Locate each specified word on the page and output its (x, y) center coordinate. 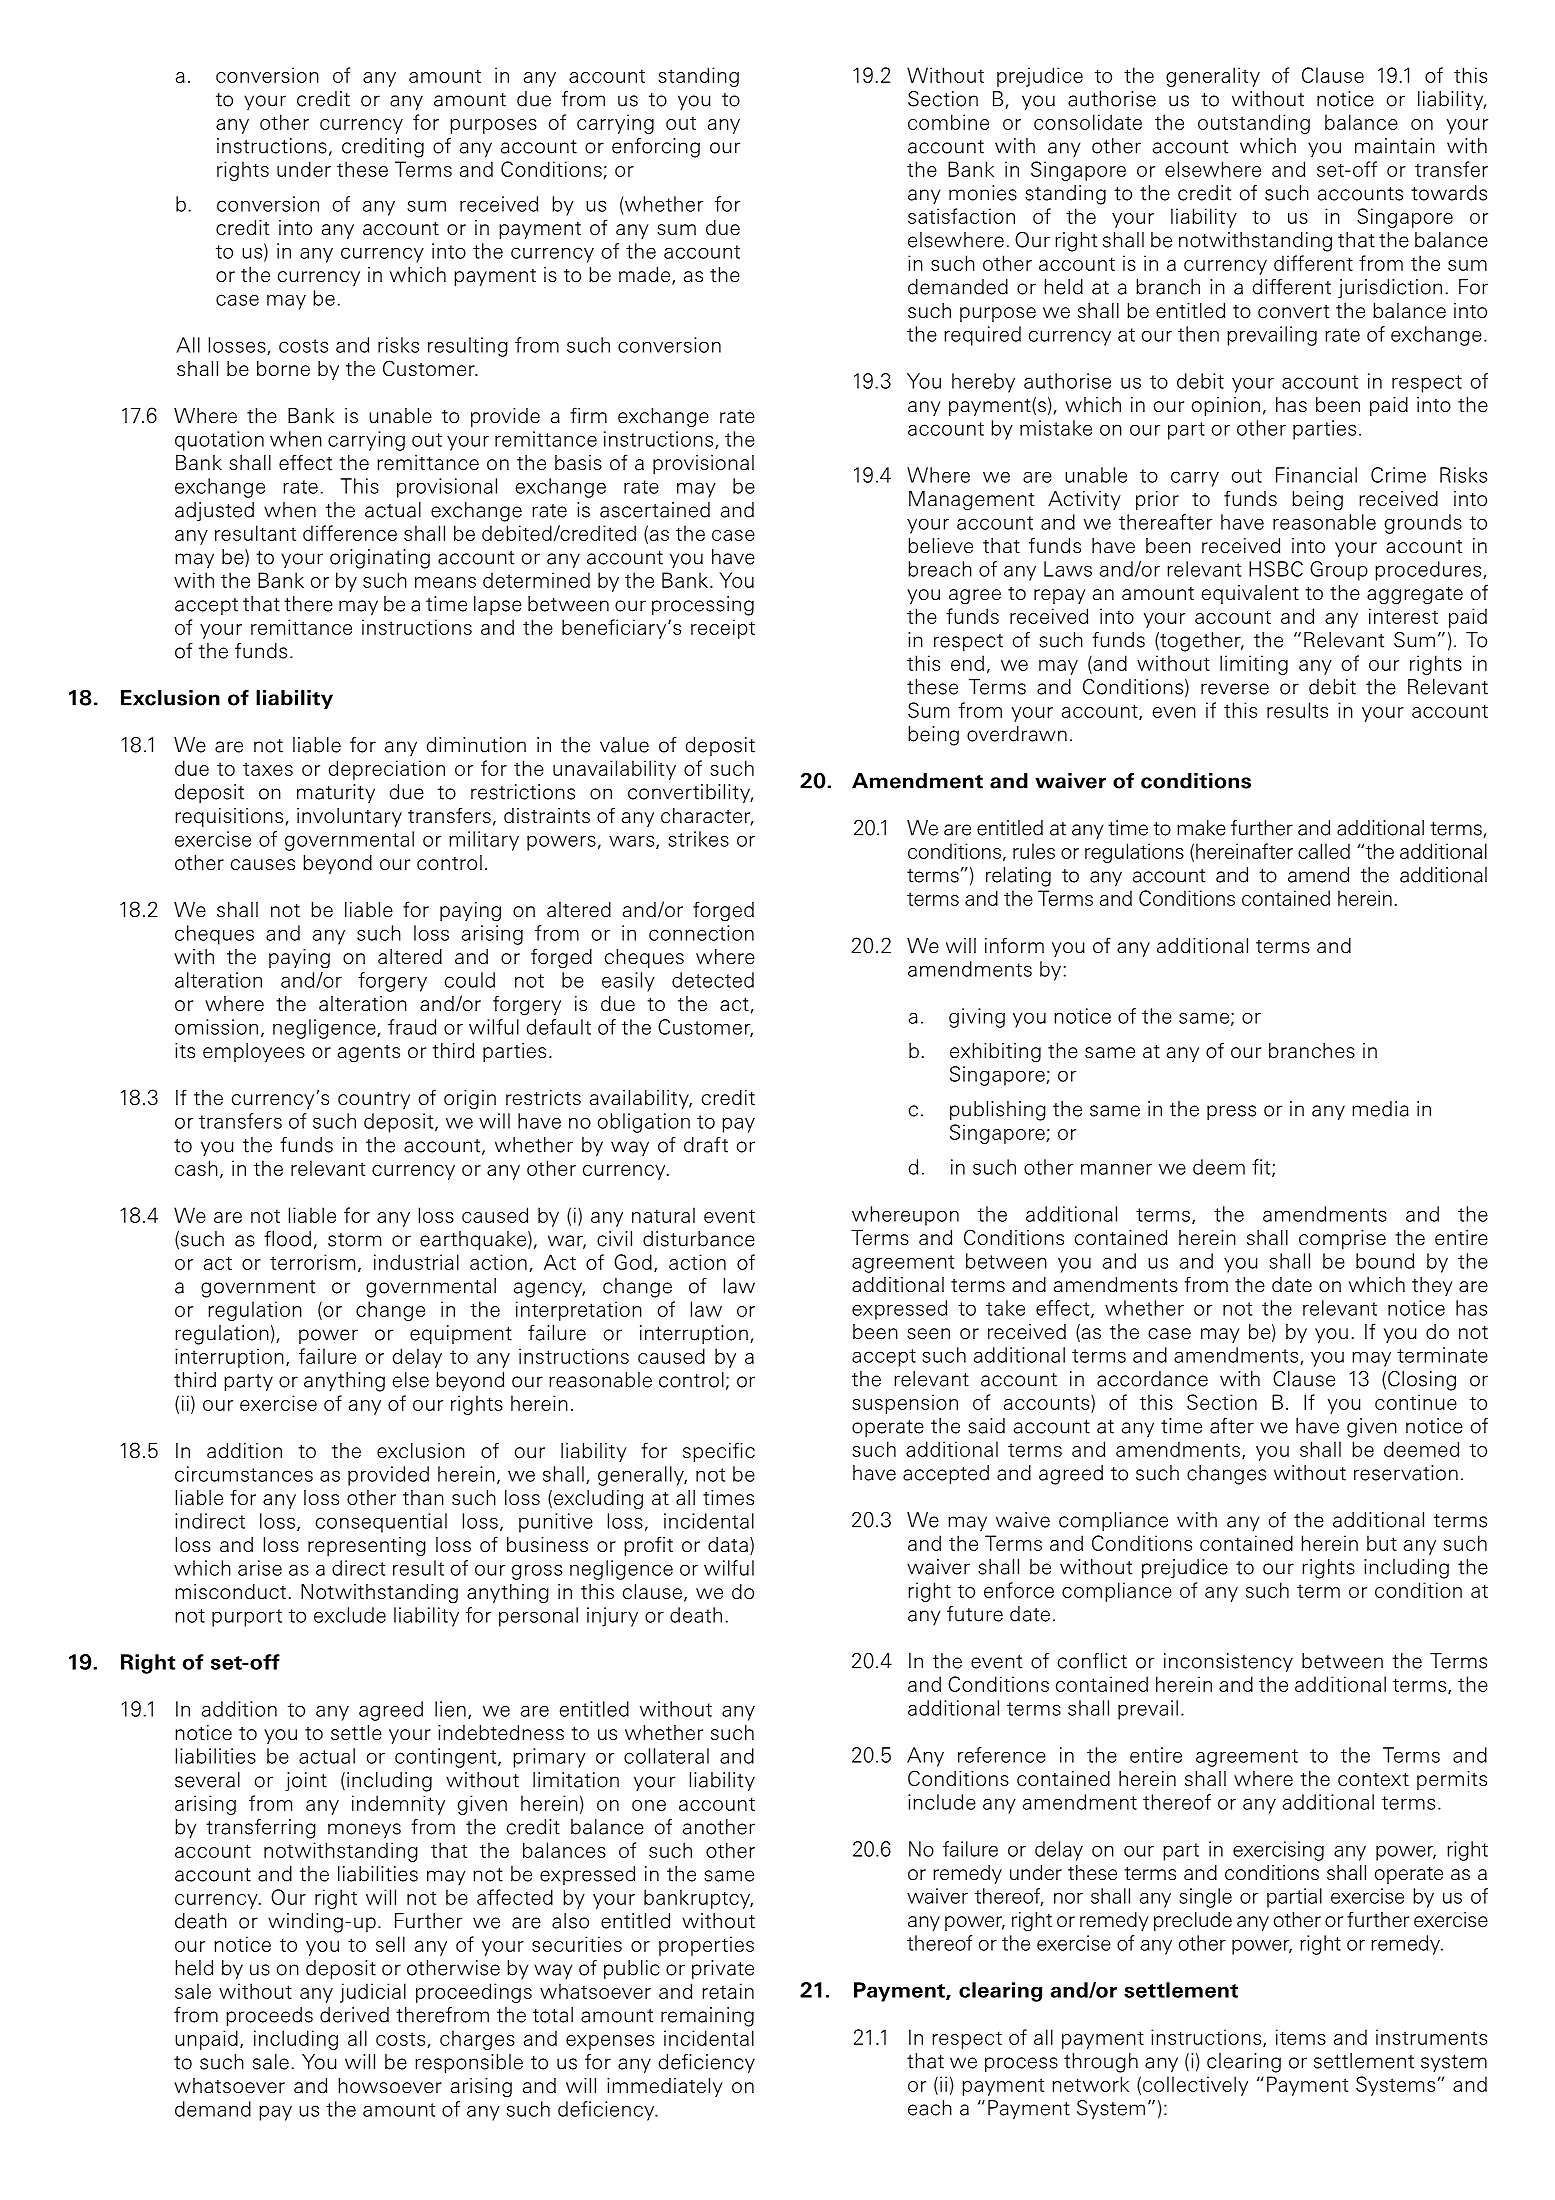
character (707, 817)
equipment (461, 1335)
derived (354, 2015)
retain (728, 1991)
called (1324, 851)
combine (948, 122)
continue (1416, 1402)
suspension (905, 1404)
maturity (336, 793)
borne (283, 369)
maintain (1395, 146)
